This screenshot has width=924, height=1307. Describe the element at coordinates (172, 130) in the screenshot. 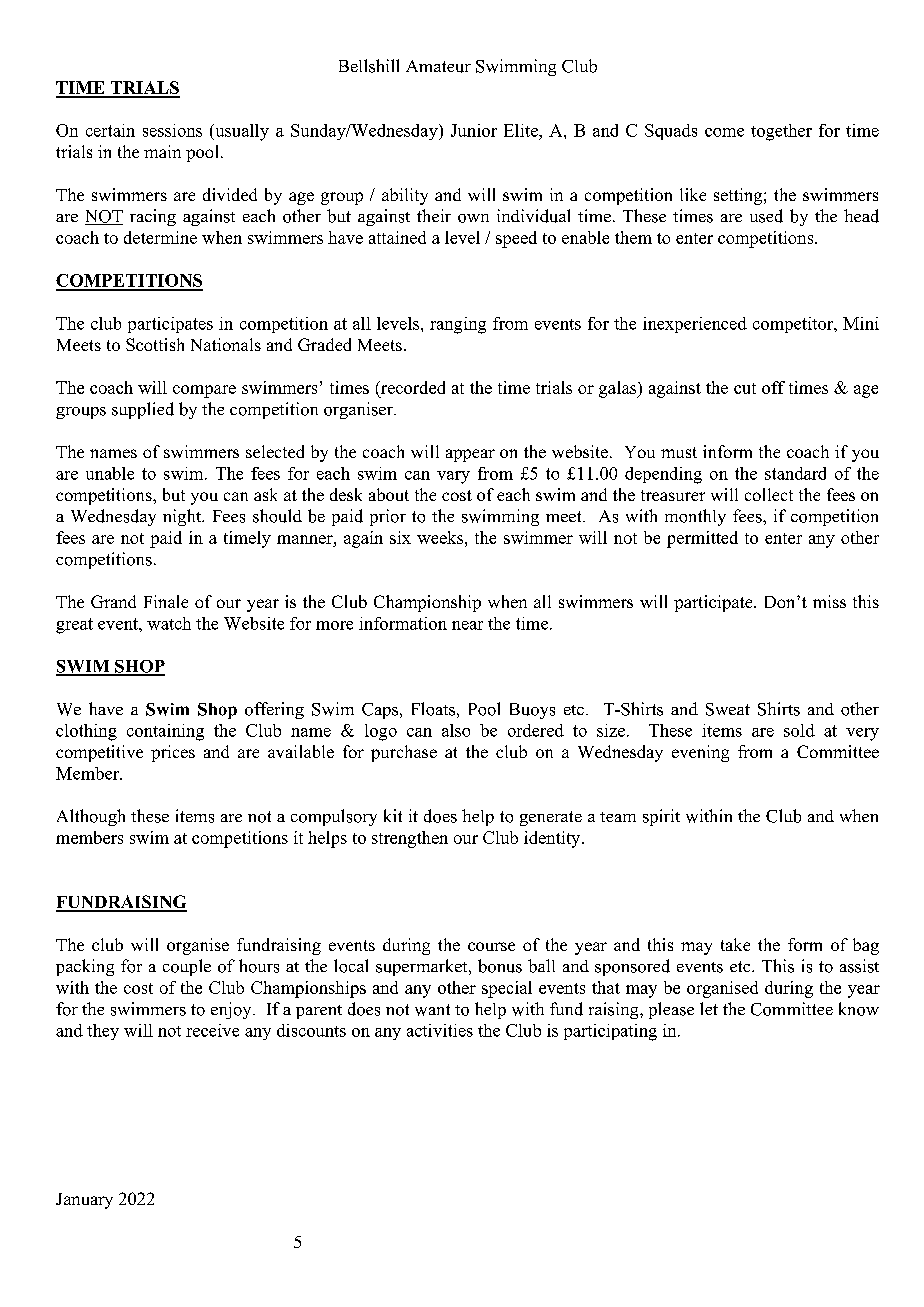

I see `sessions` at that location.
